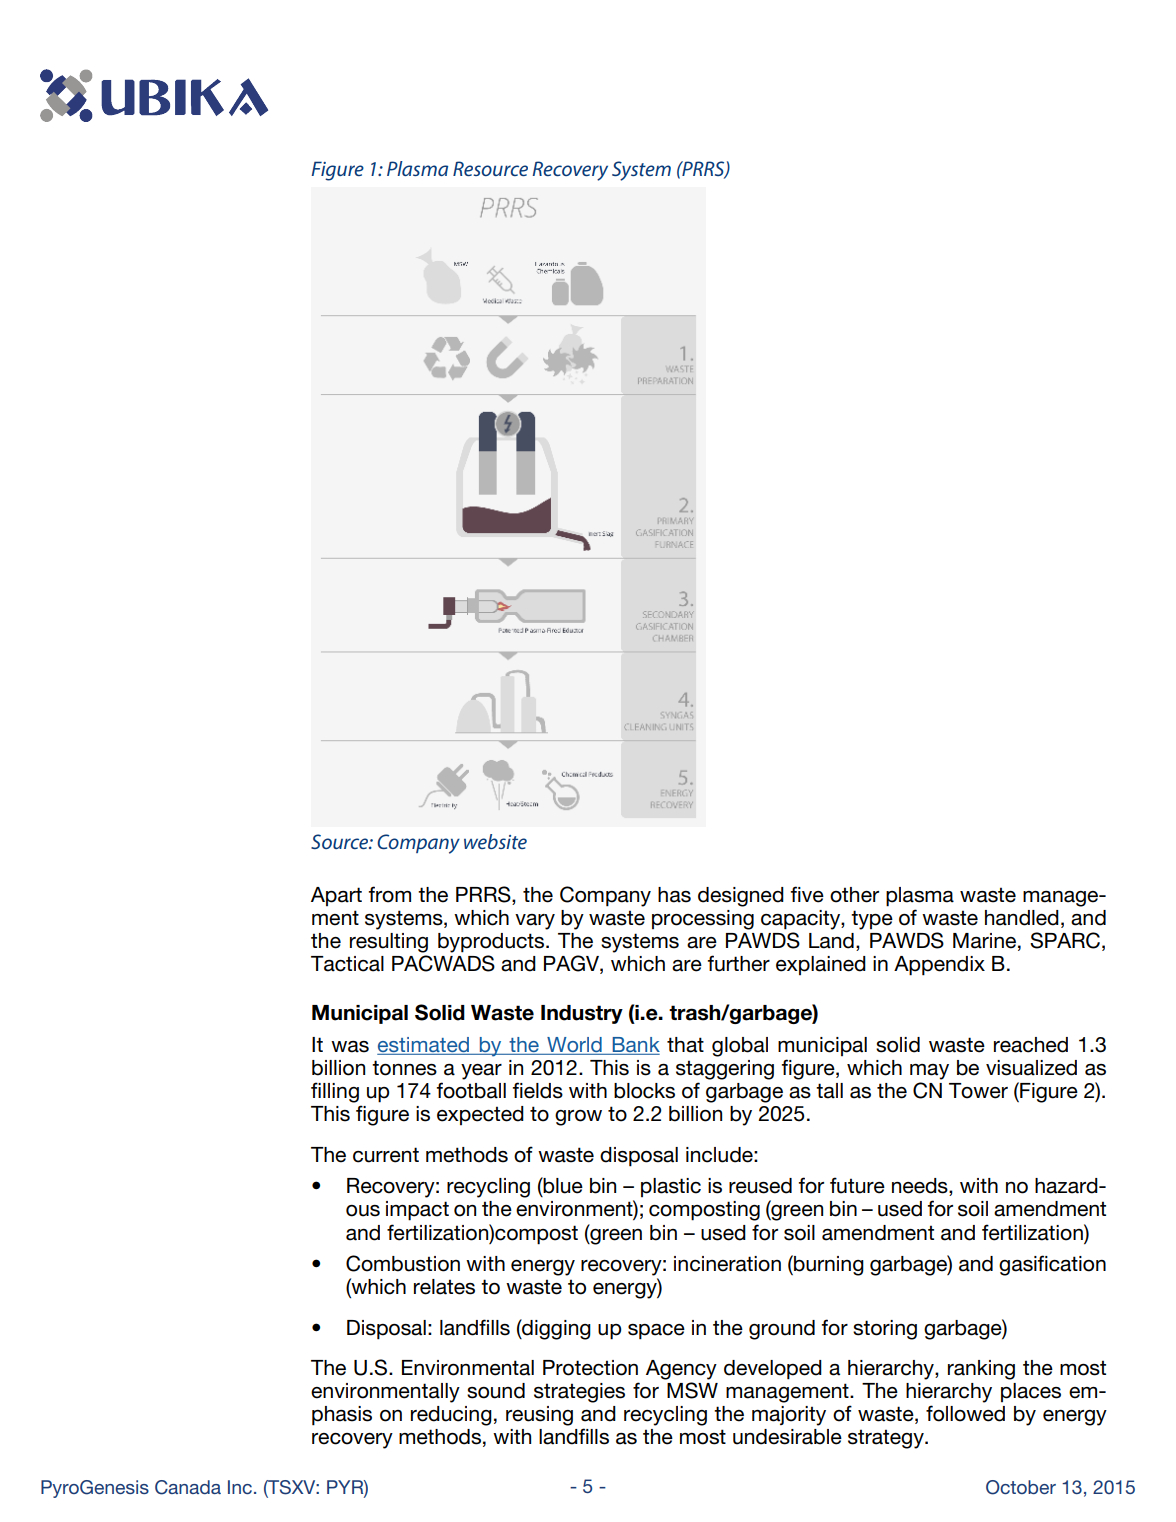  What do you see at coordinates (921, 1187) in the screenshot?
I see `needs` at bounding box center [921, 1187].
